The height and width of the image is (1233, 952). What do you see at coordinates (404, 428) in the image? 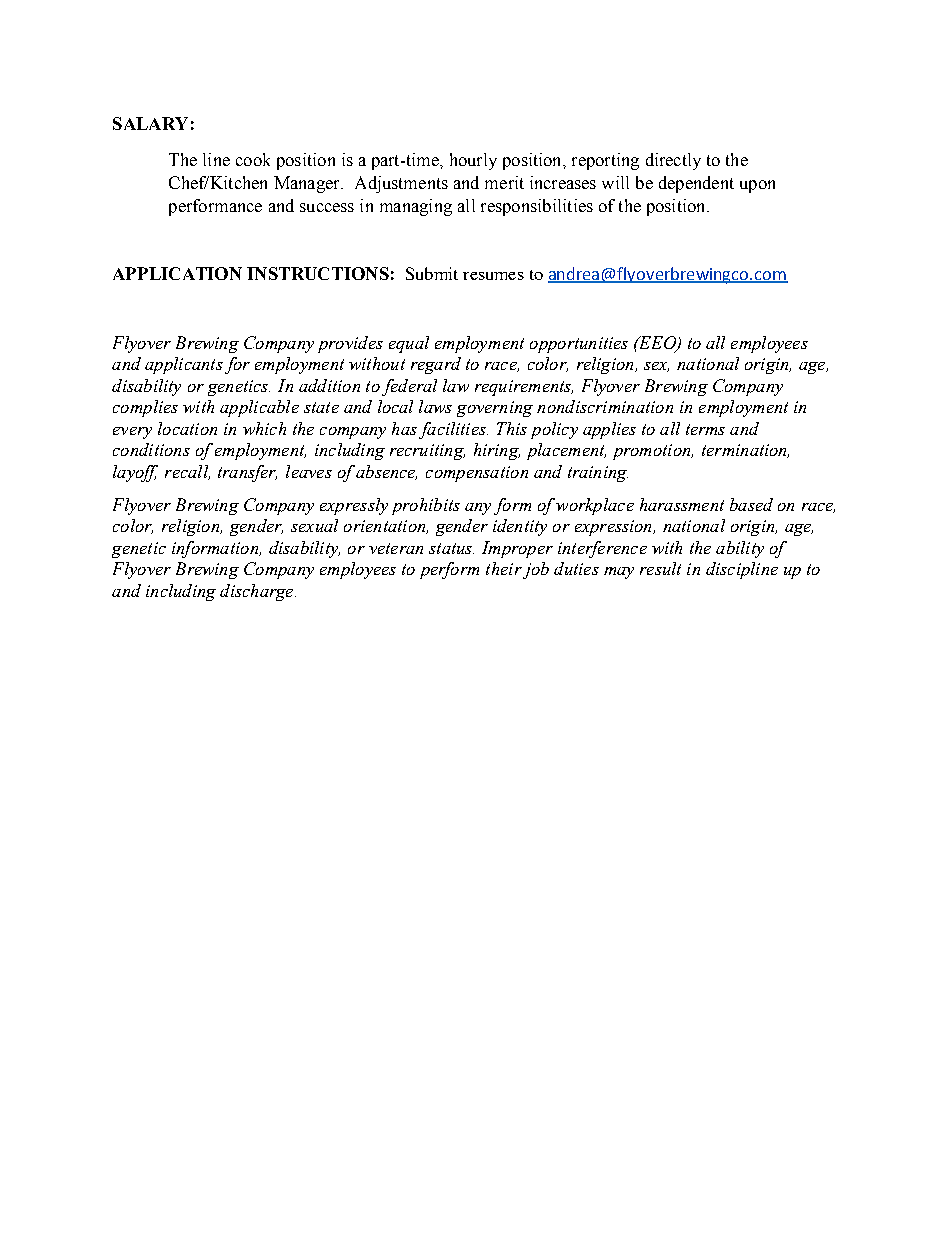
I see `has` at bounding box center [404, 428].
